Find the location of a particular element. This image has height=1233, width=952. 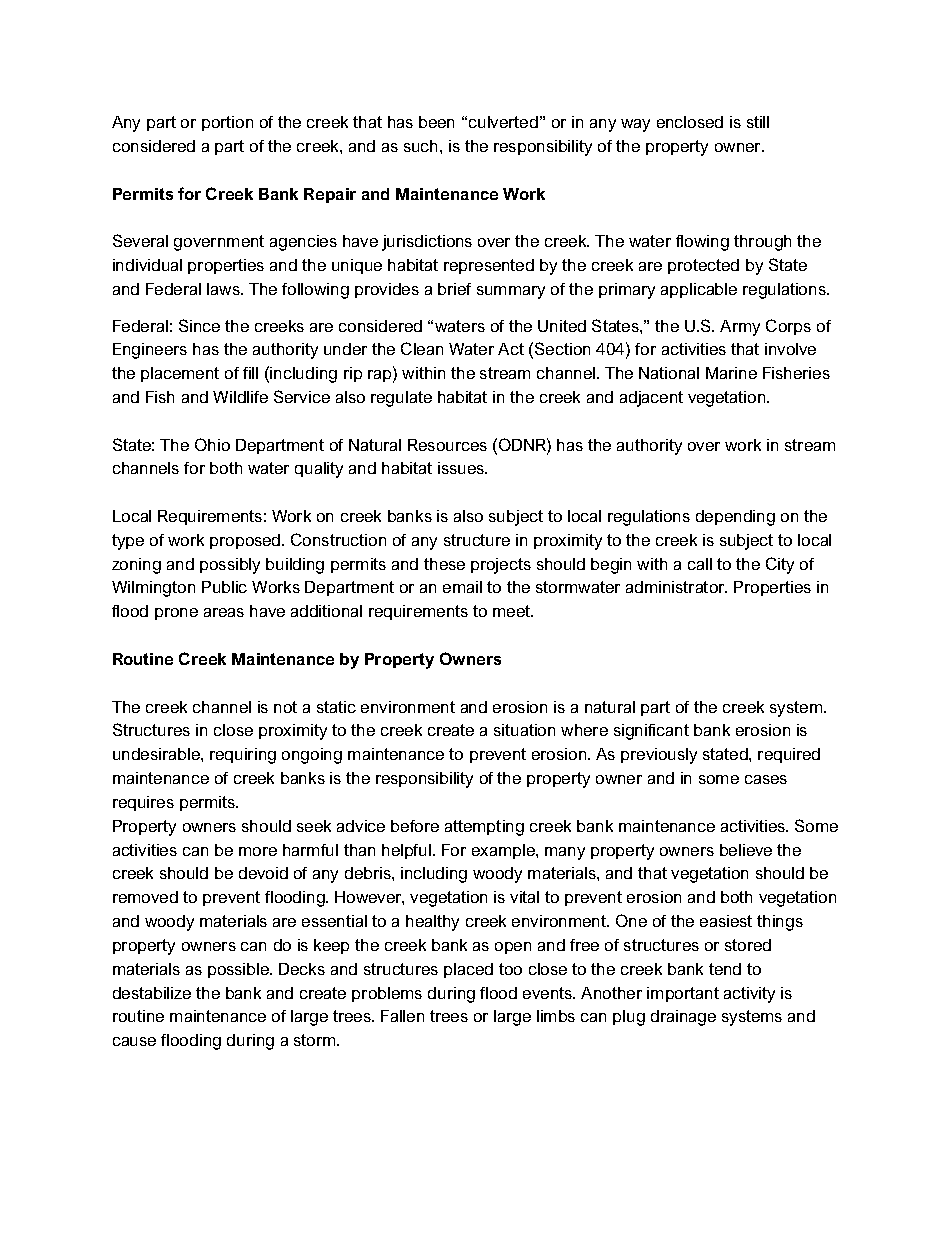

requiring is located at coordinates (243, 756).
